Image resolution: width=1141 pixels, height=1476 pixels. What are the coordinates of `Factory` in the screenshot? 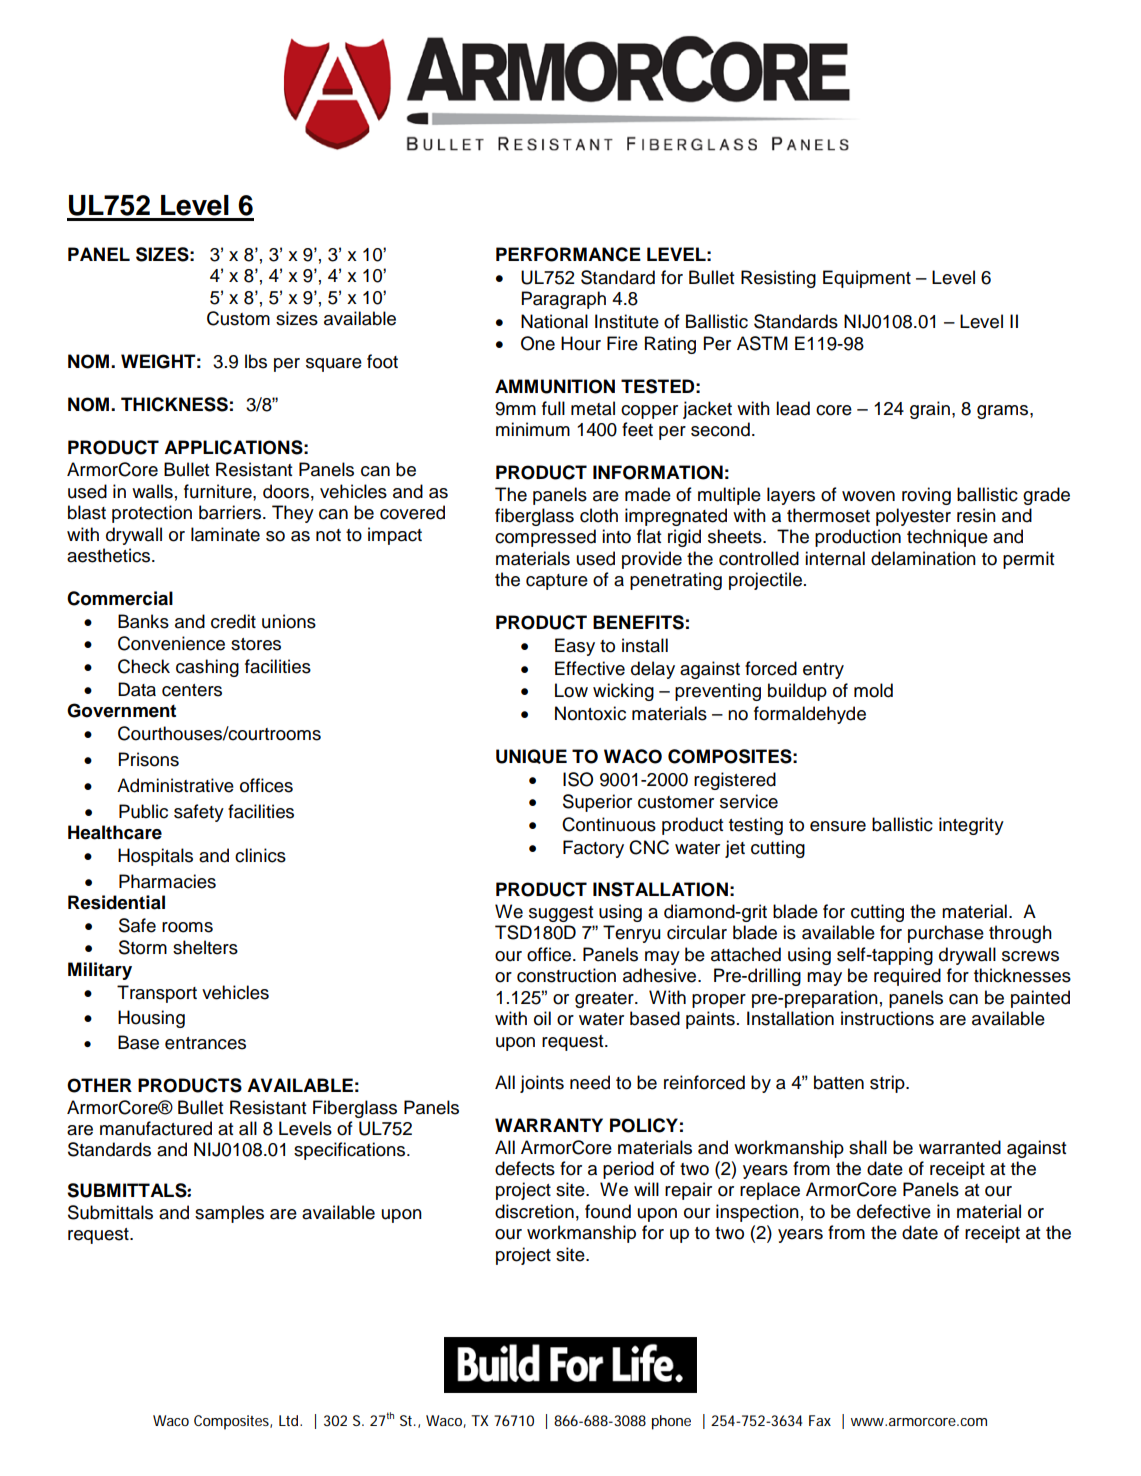 It's located at (593, 849).
